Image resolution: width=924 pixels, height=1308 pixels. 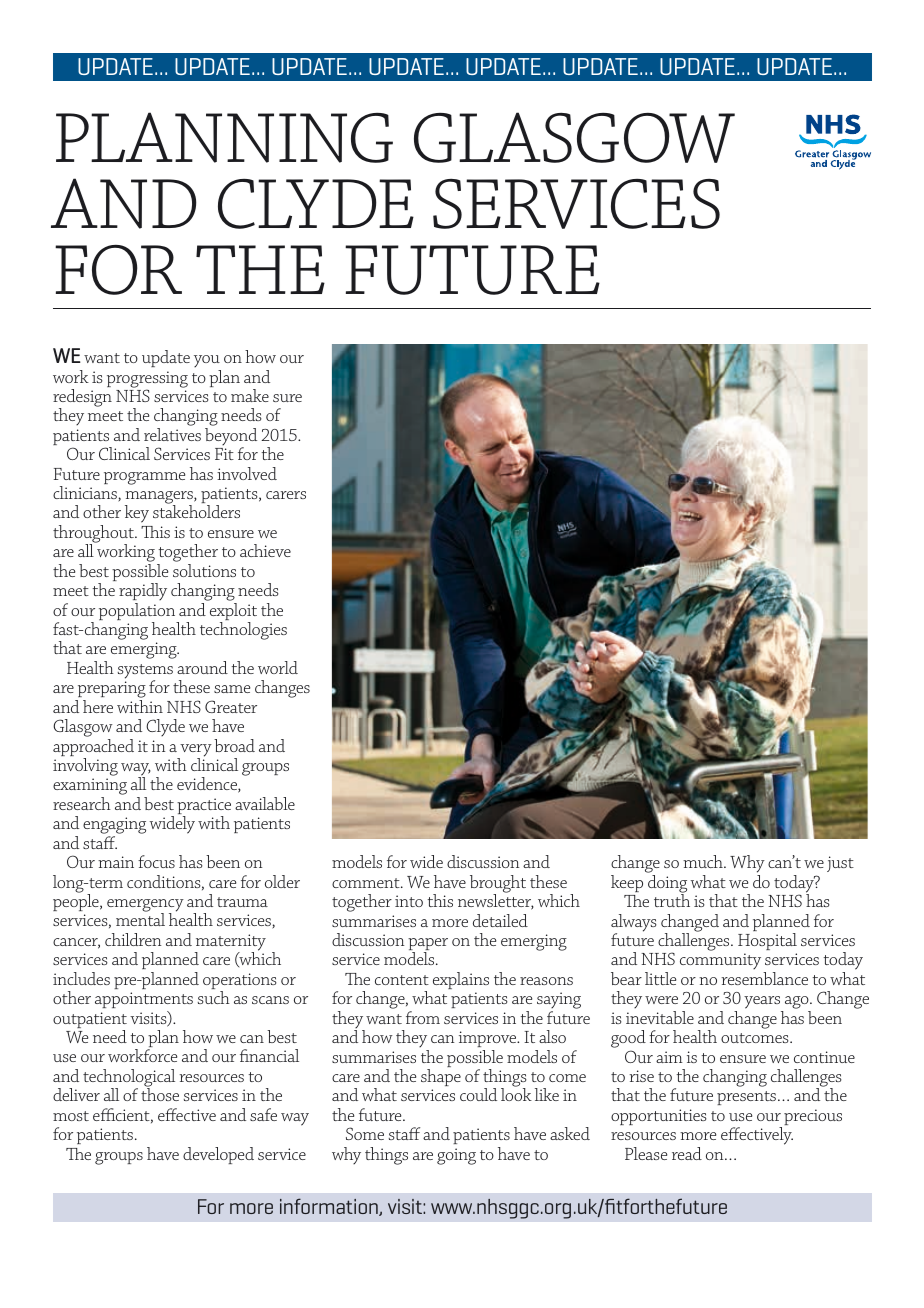 I want to click on make, so click(x=250, y=395).
